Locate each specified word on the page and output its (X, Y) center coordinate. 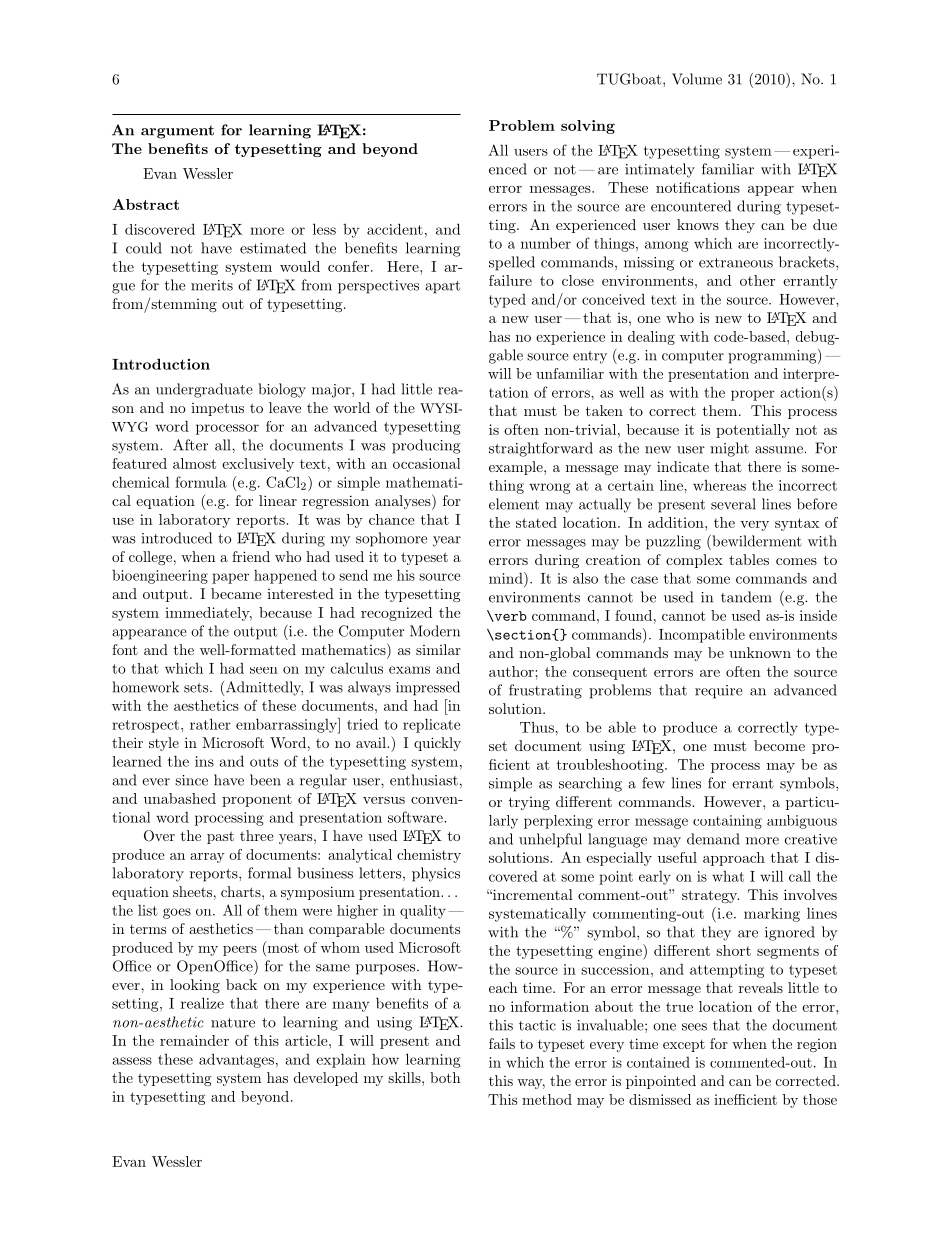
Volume (697, 79)
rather (210, 724)
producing (426, 446)
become (779, 745)
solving (588, 127)
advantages (236, 1060)
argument (177, 132)
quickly (437, 744)
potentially (753, 431)
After (190, 445)
